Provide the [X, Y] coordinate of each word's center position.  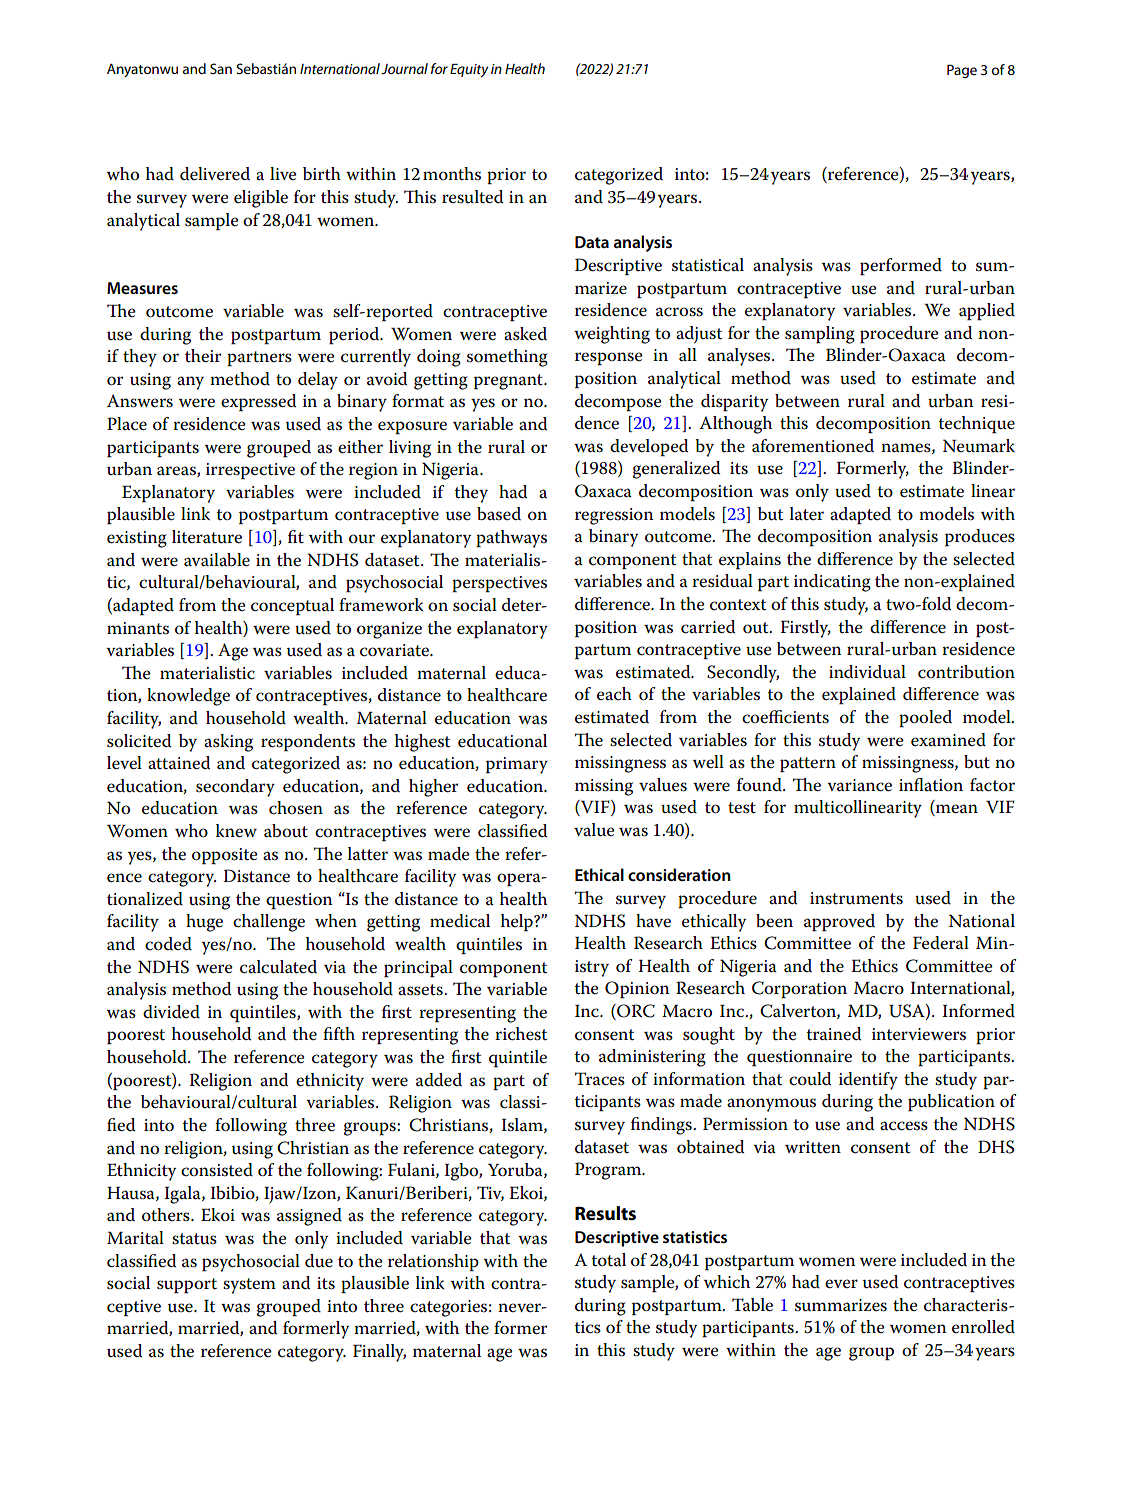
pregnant [509, 382]
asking [228, 743]
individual [867, 672]
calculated [278, 967]
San [221, 68]
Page [962, 71]
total [608, 1260]
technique [976, 425]
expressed [258, 402]
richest [521, 1034]
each [614, 694]
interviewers [919, 1034]
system [249, 1286]
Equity [469, 70]
